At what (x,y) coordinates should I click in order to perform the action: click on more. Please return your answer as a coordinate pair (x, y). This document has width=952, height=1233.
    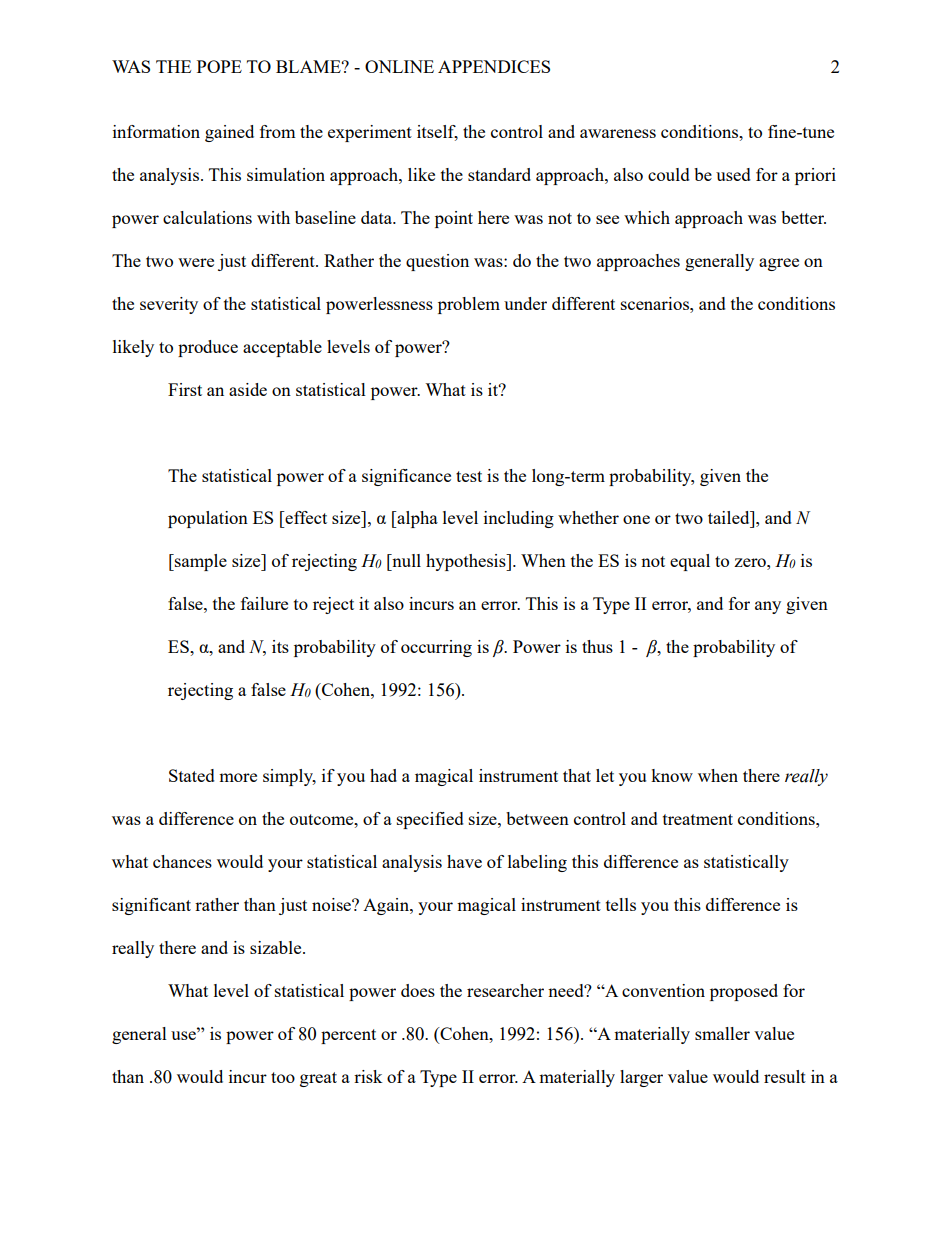
    Looking at the image, I should click on (238, 777).
